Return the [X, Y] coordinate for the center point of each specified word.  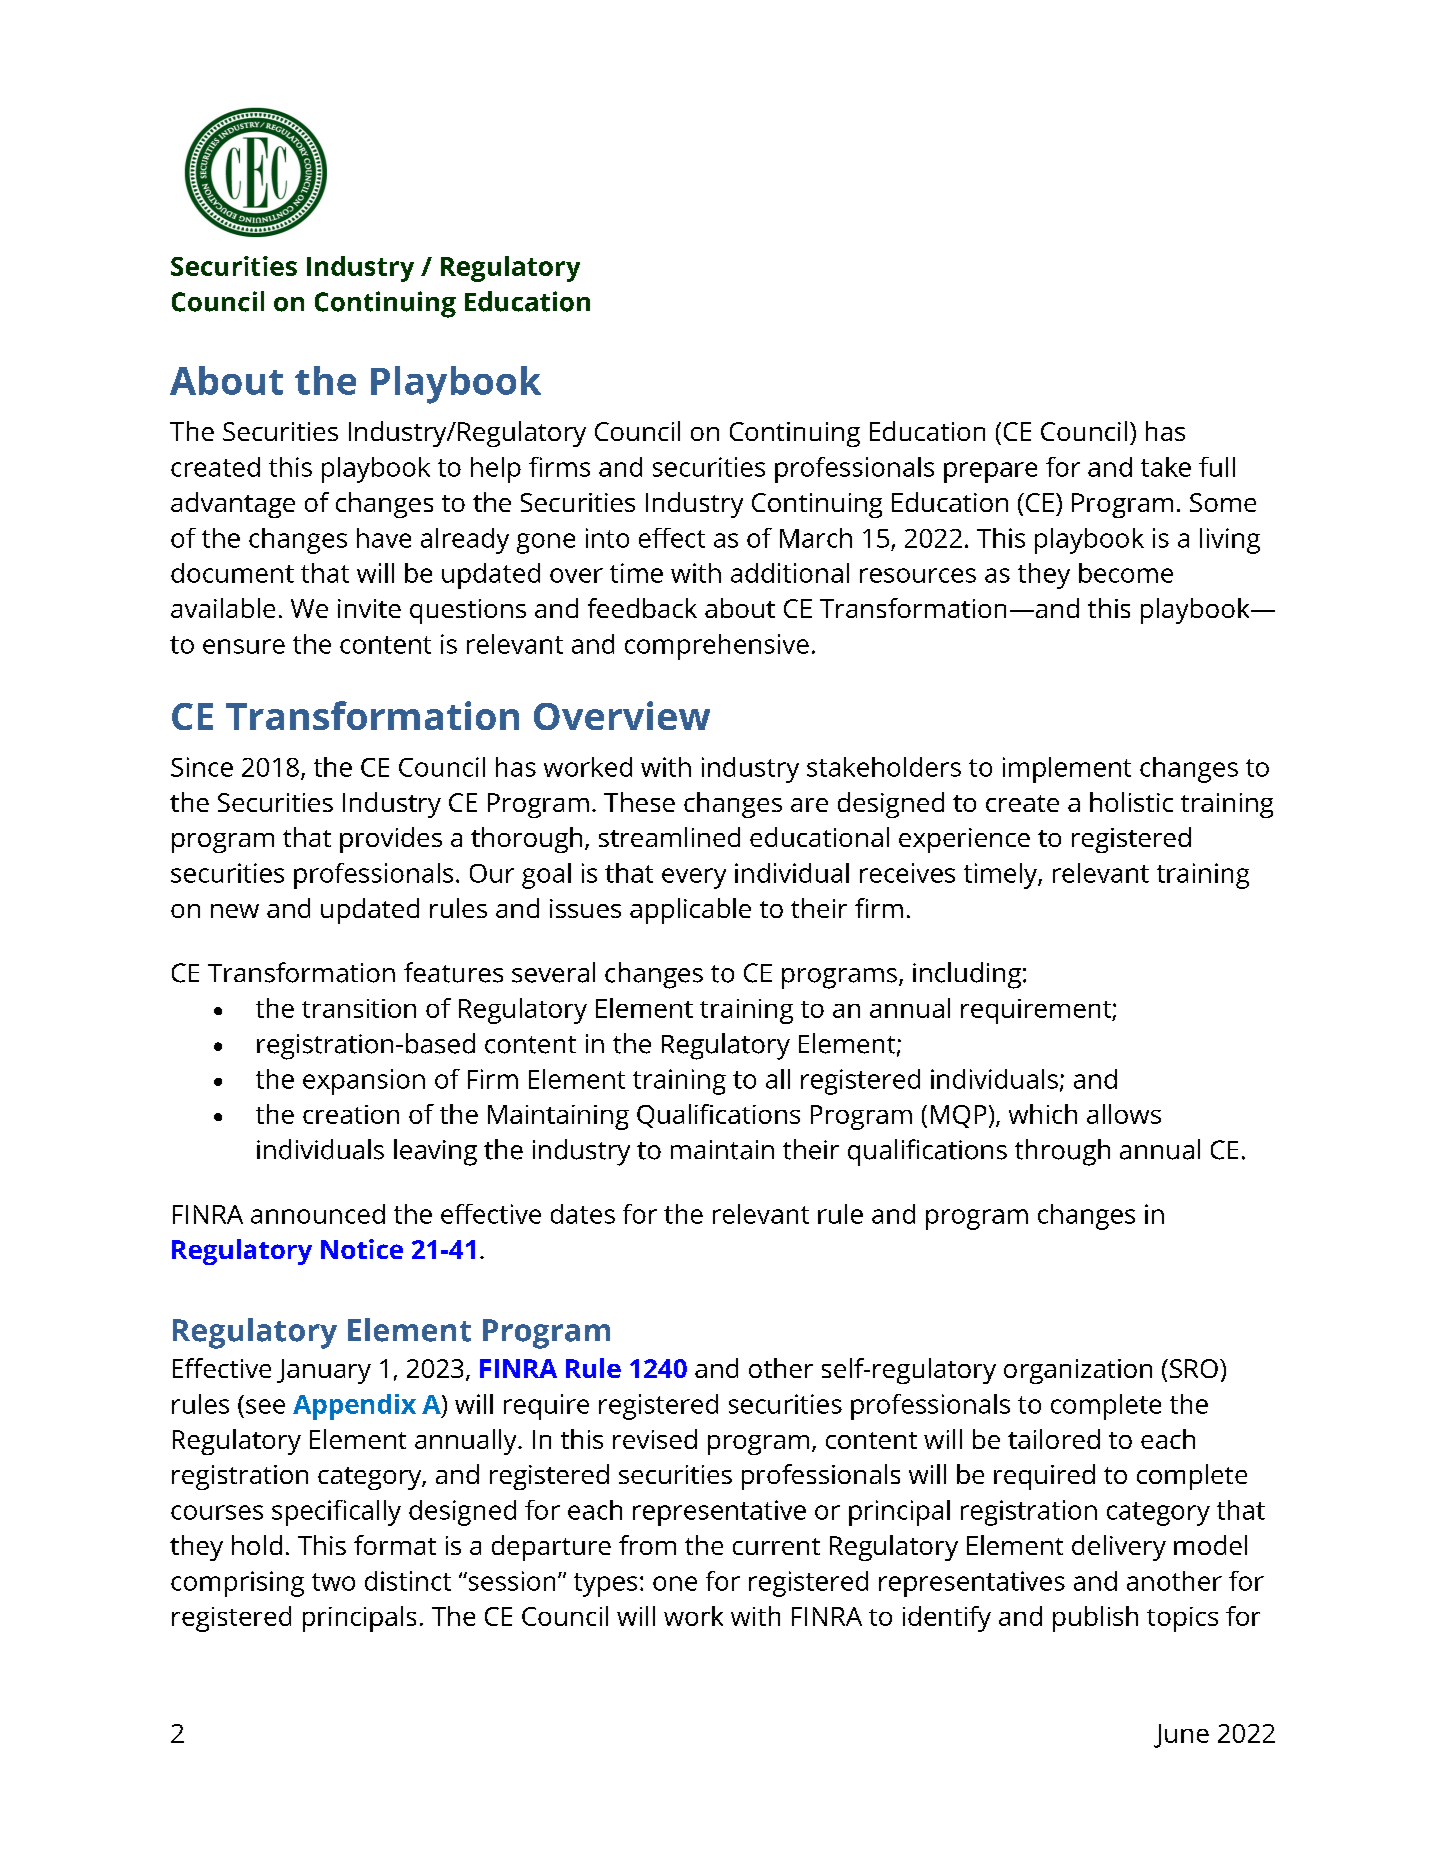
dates [583, 1214]
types [605, 1585]
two [333, 1582]
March [816, 538]
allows [1124, 1114]
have [384, 538]
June [1181, 1736]
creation [351, 1114]
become [1126, 573]
